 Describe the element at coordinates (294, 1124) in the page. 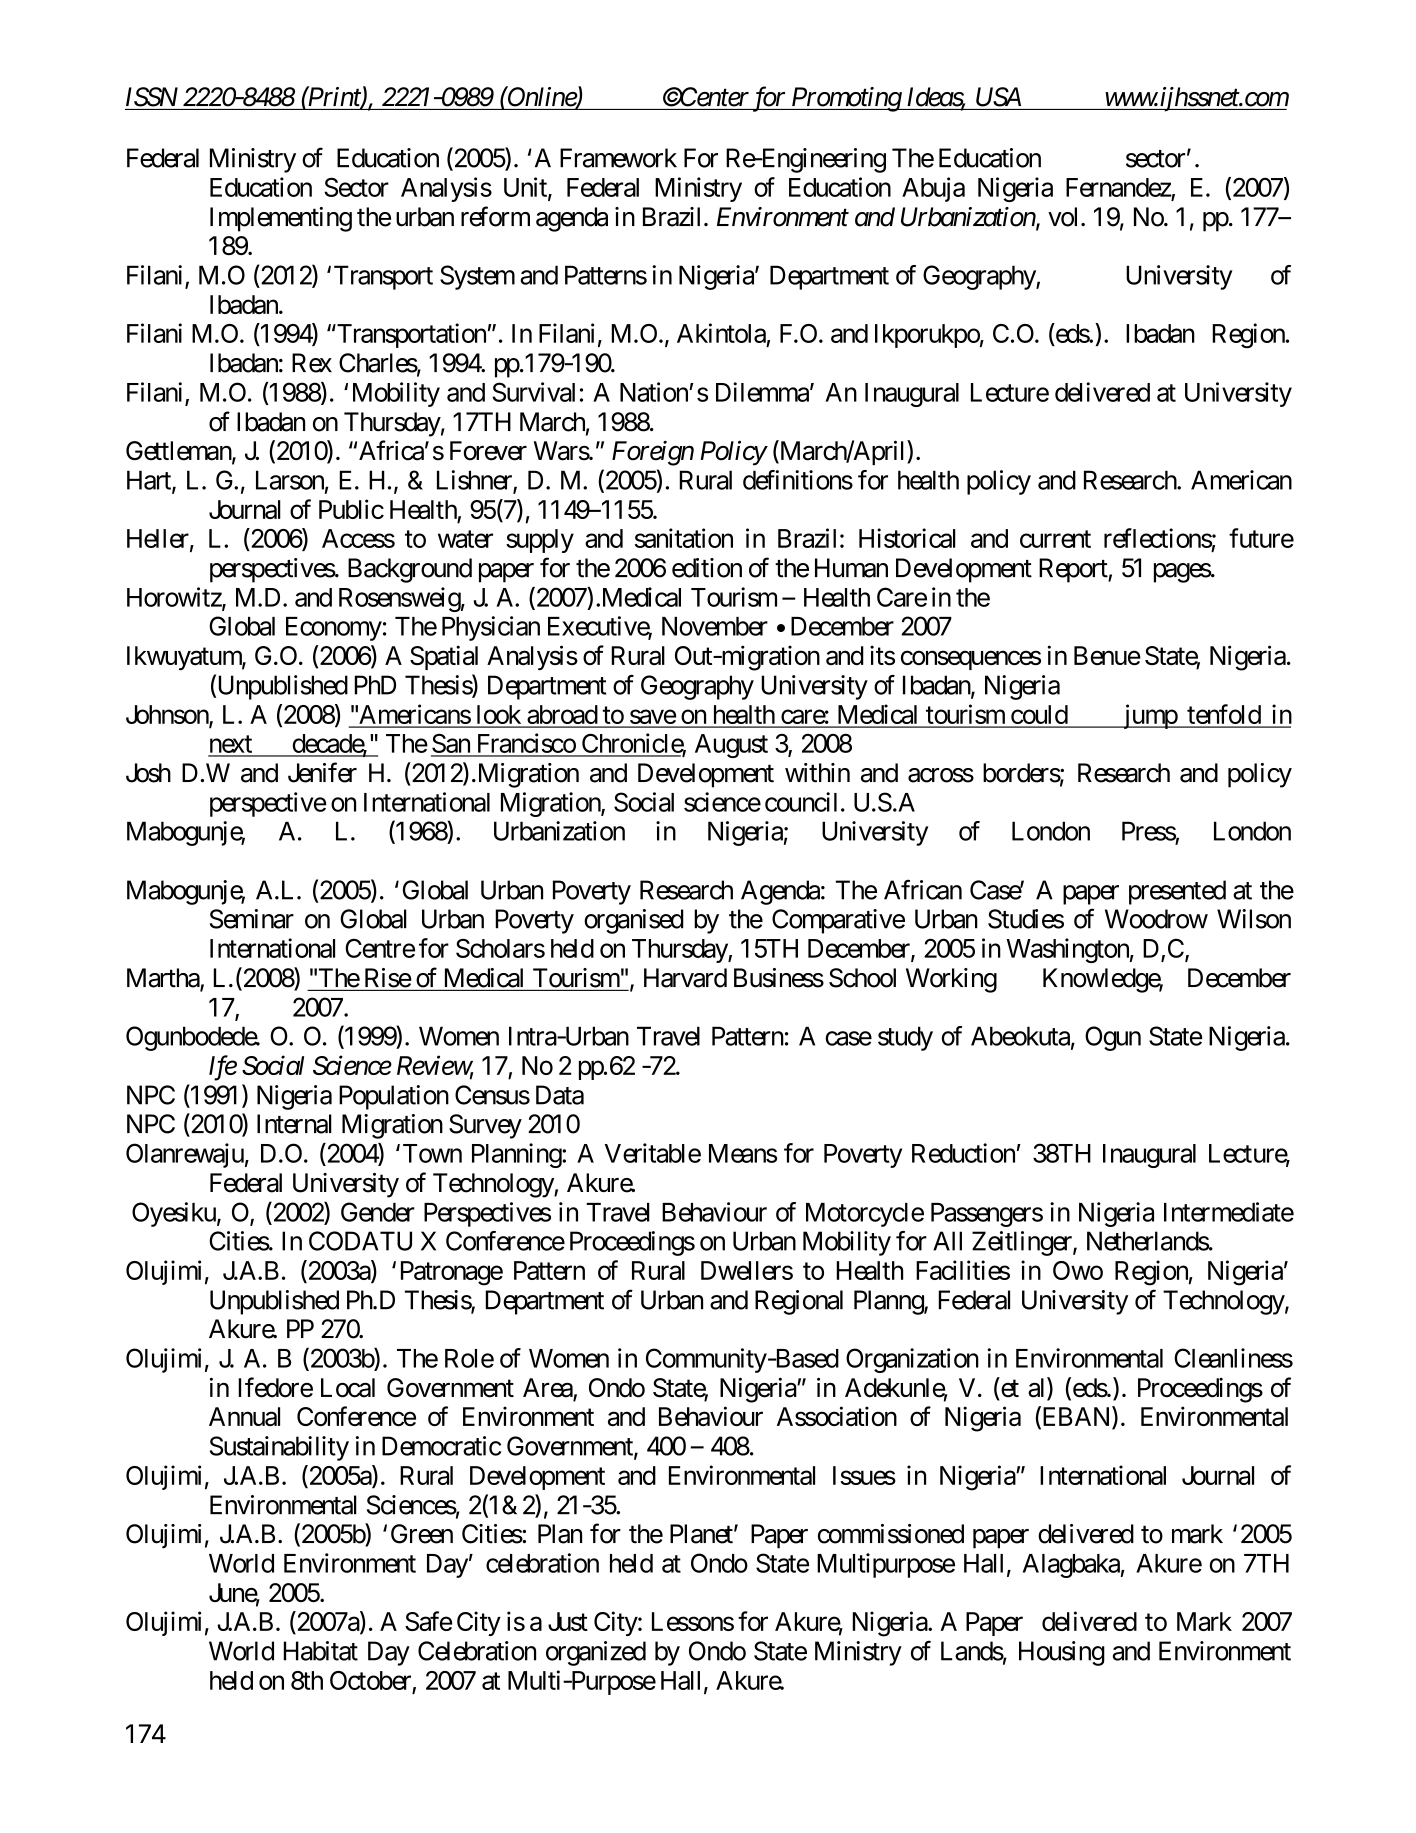

I see `Internal` at that location.
